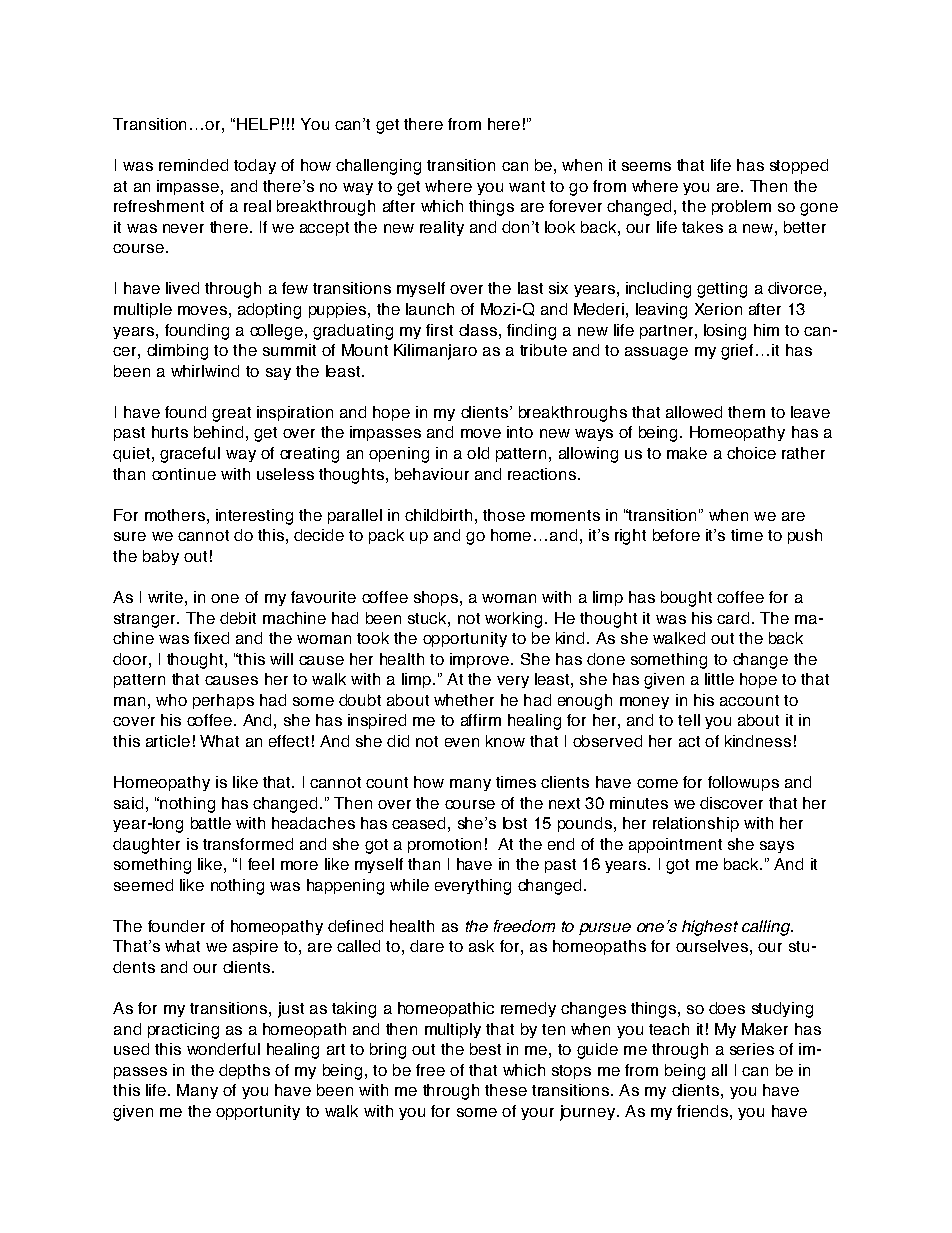 The image size is (952, 1233). I want to click on want, so click(527, 186).
